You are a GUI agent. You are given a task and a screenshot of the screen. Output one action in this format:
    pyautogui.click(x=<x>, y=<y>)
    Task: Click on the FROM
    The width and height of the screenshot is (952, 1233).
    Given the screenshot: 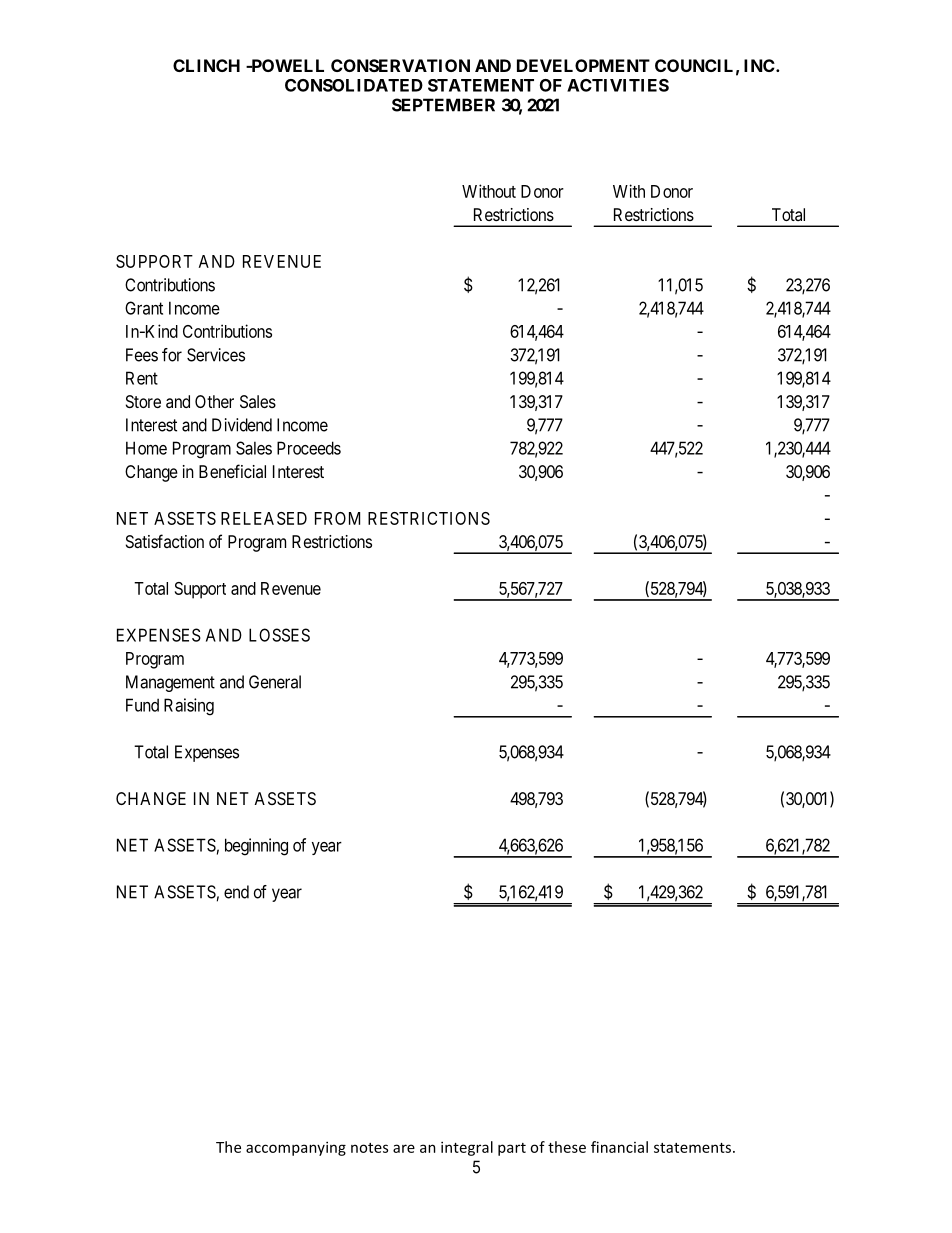 What is the action you would take?
    pyautogui.click(x=337, y=518)
